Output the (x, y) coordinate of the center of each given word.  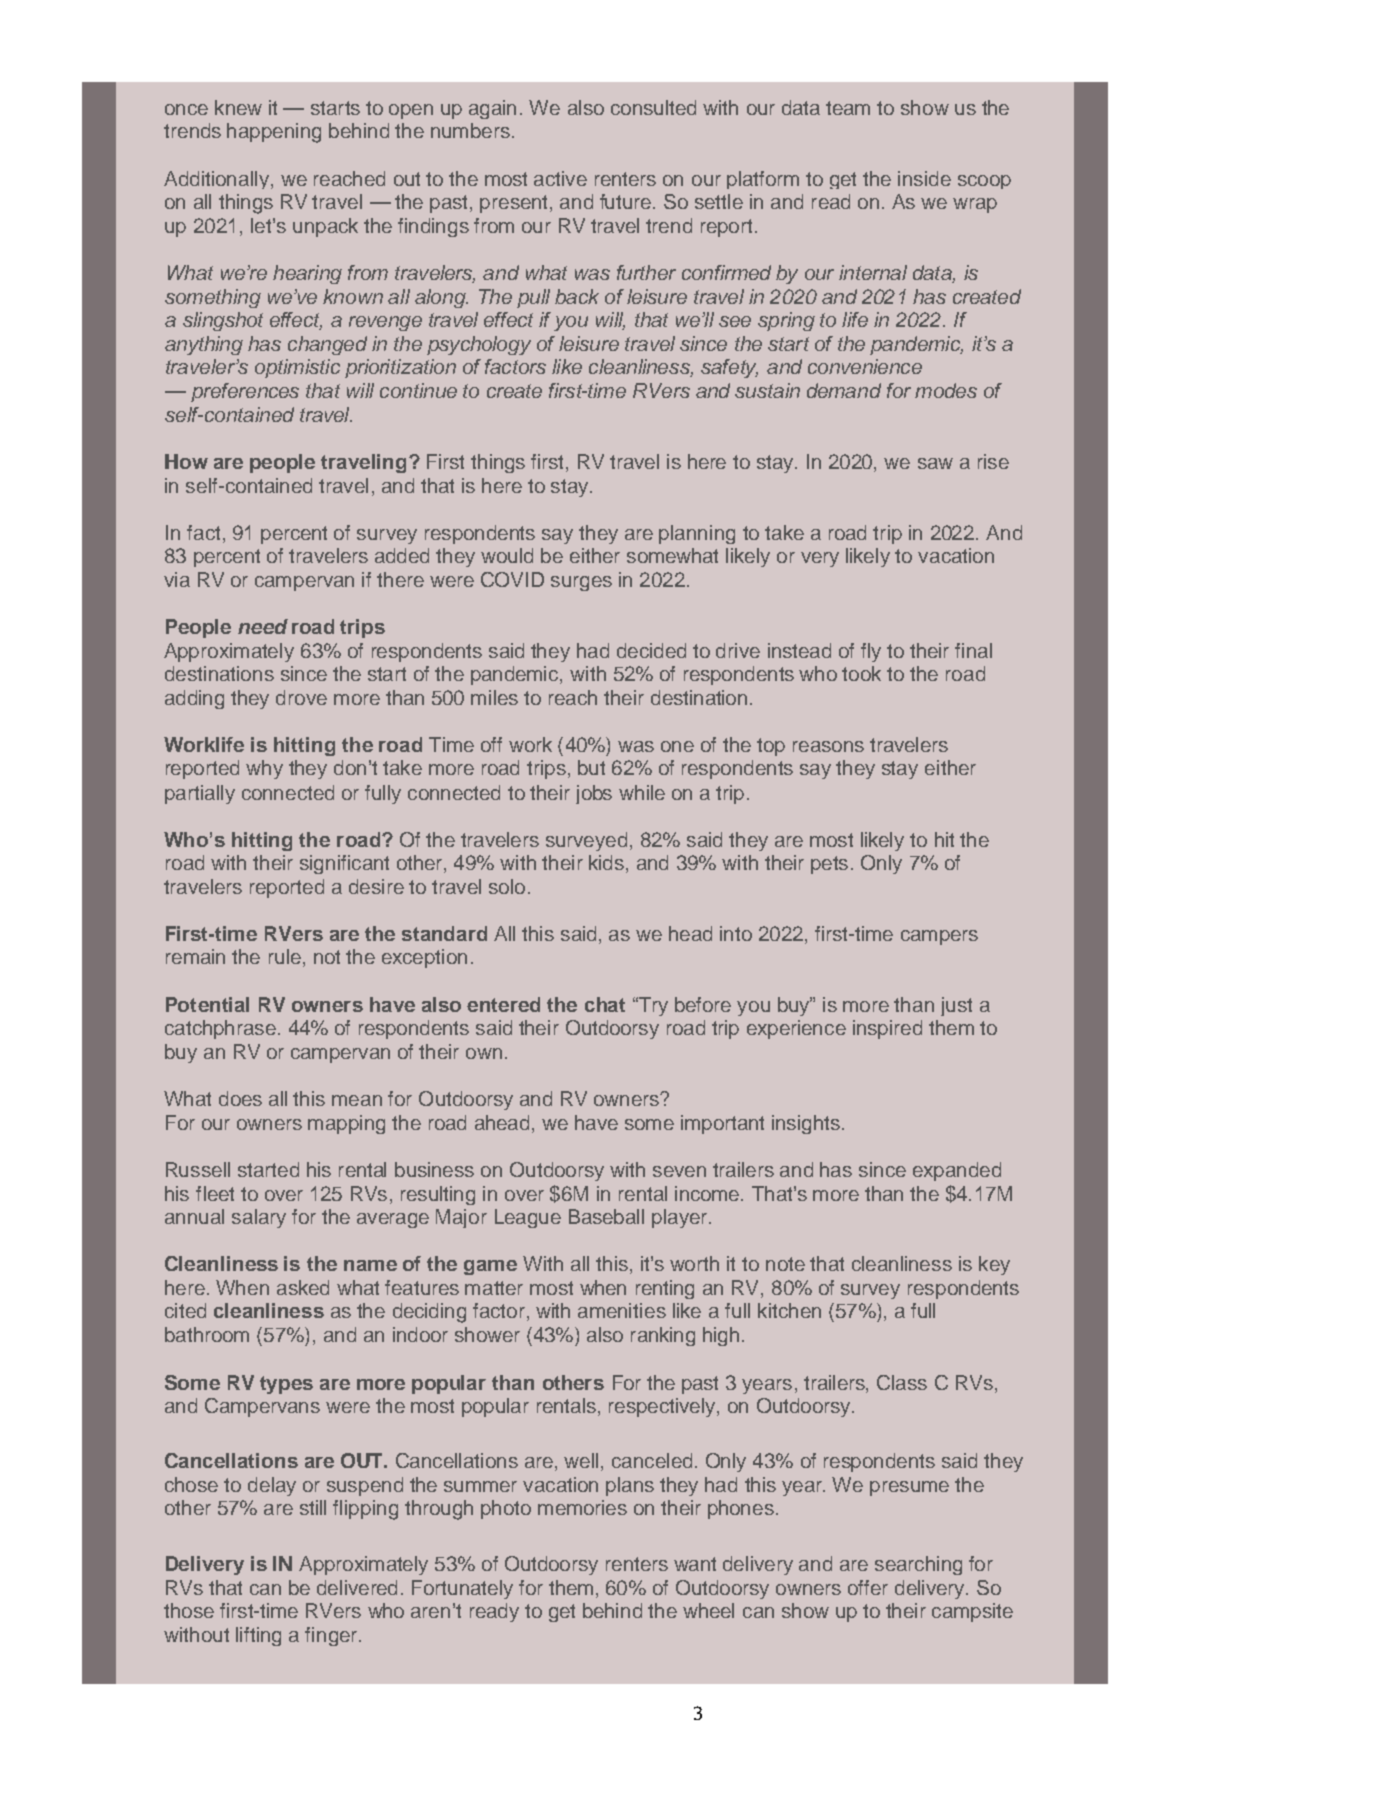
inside (924, 178)
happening (274, 133)
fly (871, 652)
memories (582, 1507)
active (560, 178)
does (240, 1098)
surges (581, 583)
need (263, 626)
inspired (887, 1029)
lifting (258, 1636)
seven (679, 1171)
